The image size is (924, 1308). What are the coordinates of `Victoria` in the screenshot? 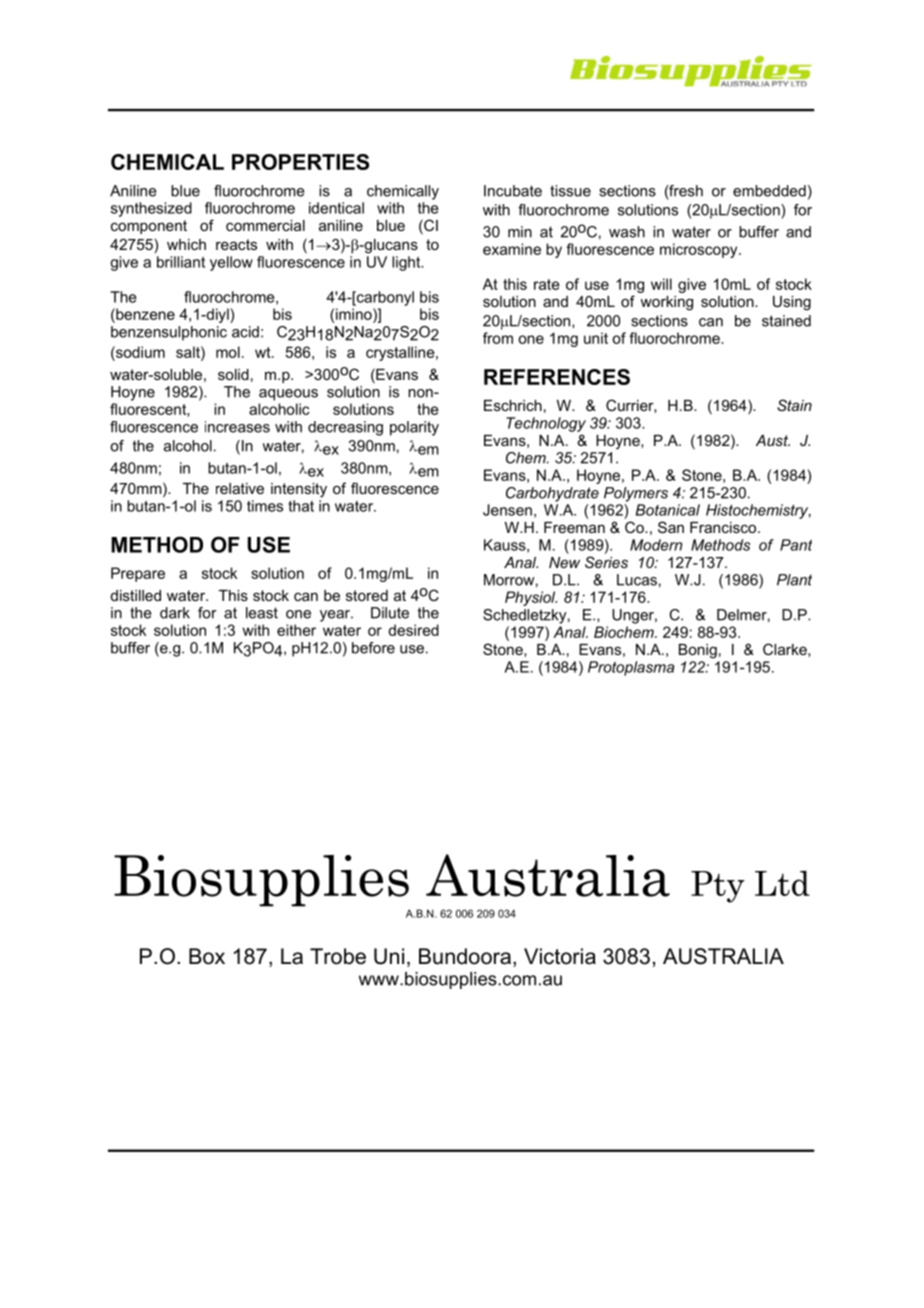 It's located at (560, 956).
